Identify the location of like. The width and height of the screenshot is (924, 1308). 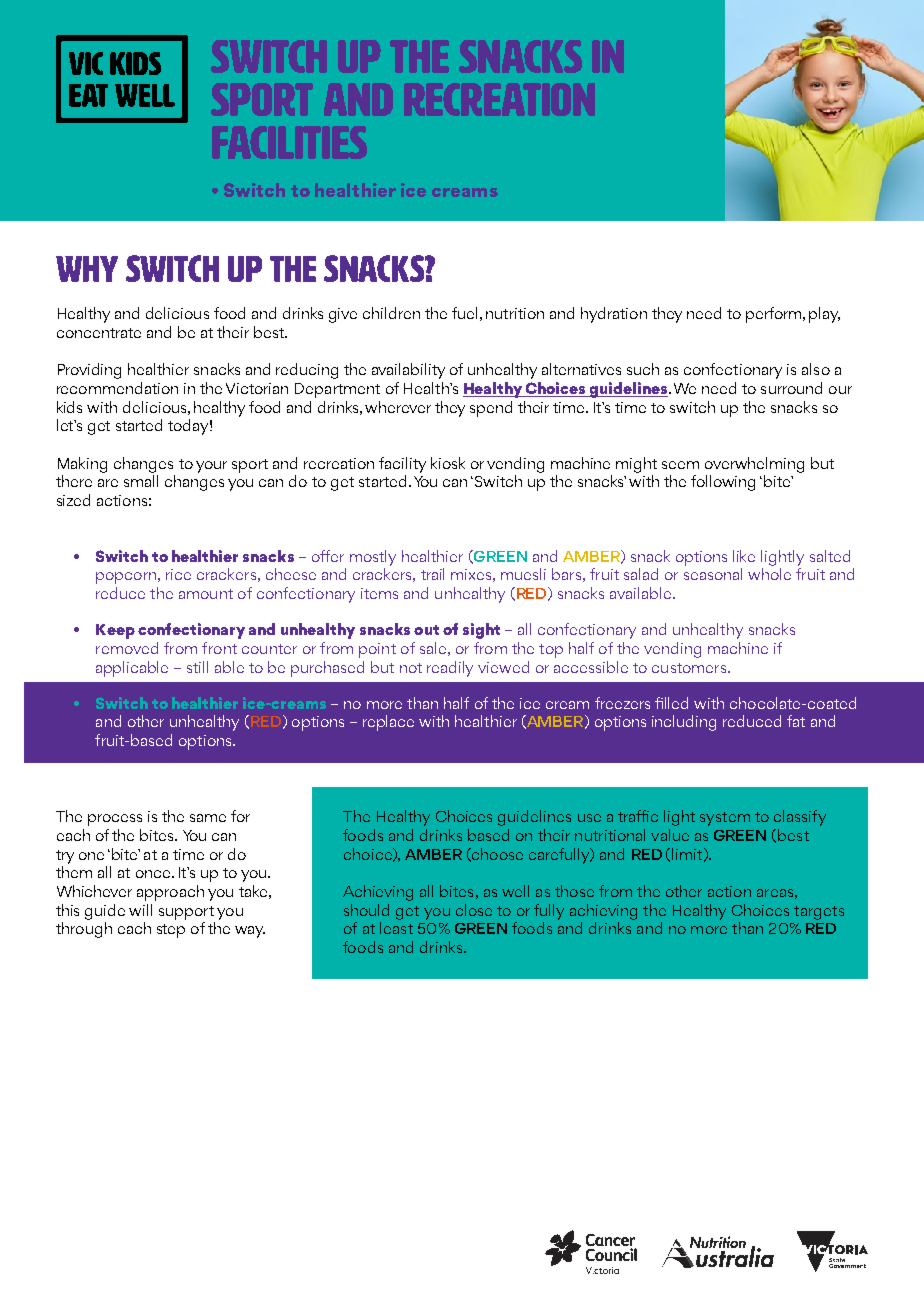
(744, 556).
